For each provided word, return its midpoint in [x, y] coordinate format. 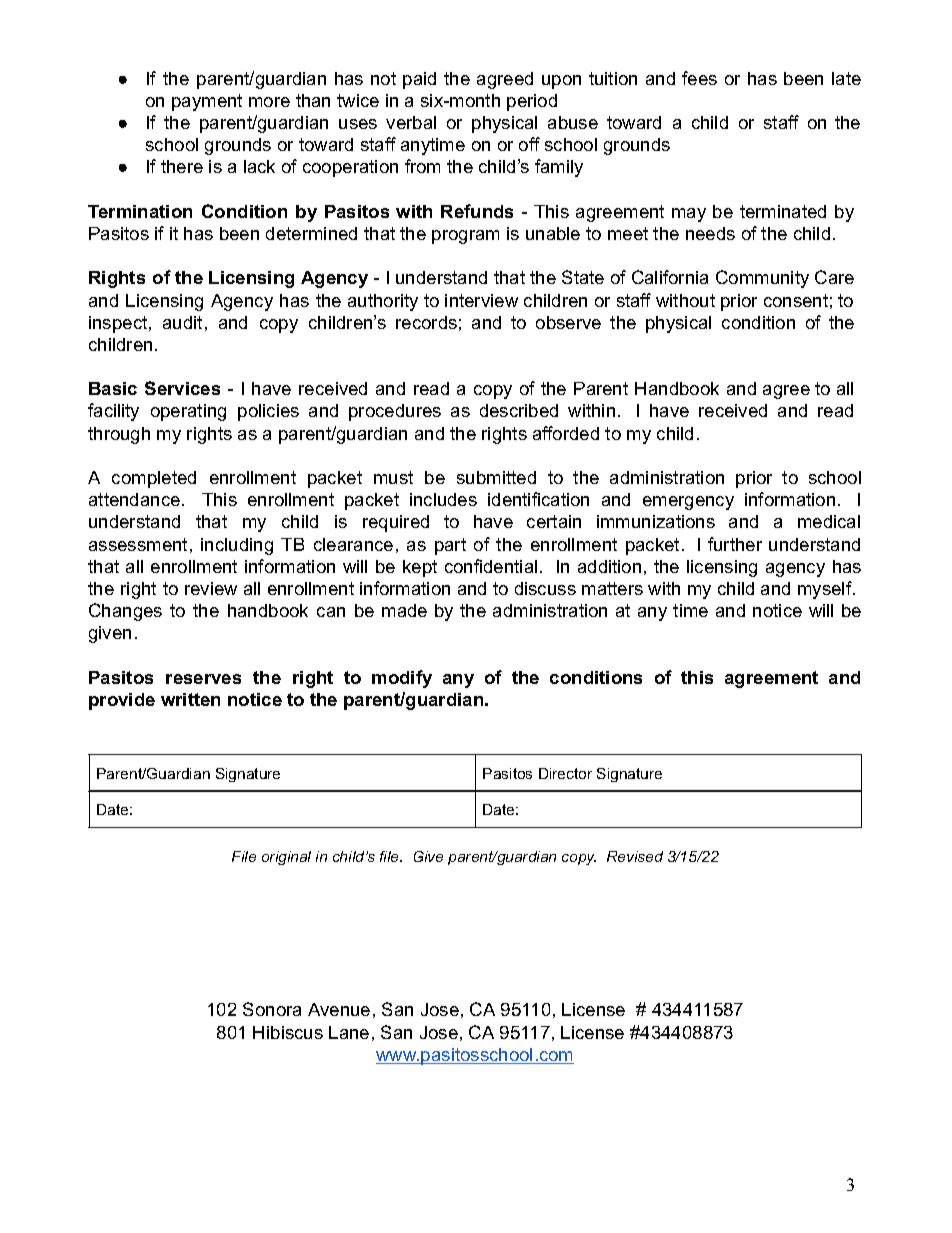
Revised [635, 856]
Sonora [272, 1009]
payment [207, 102]
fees [699, 78]
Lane [349, 1032]
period [532, 102]
